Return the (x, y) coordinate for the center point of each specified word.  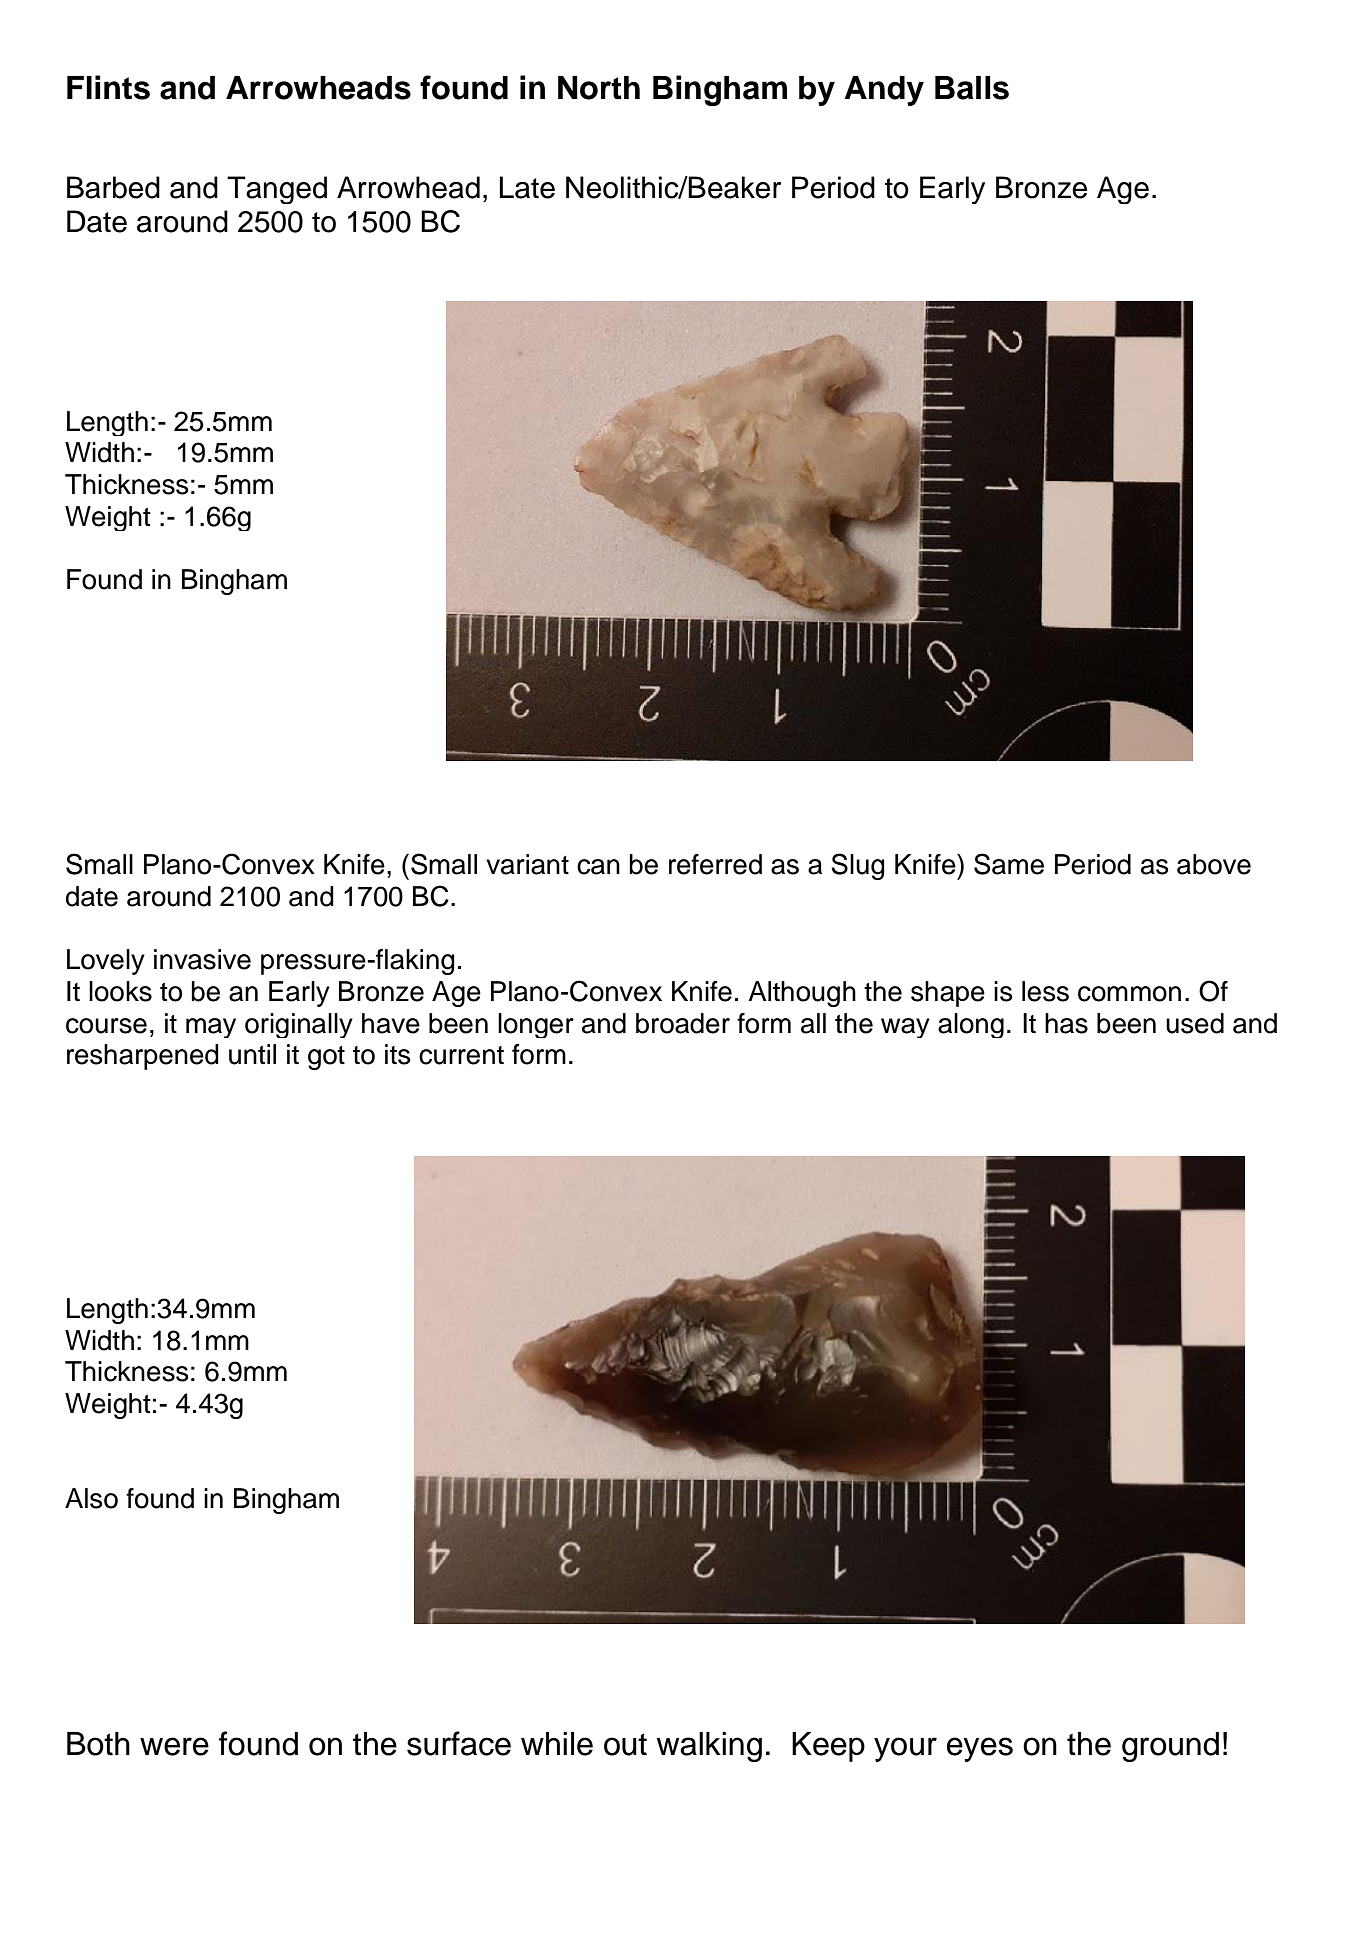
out (625, 1744)
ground (1170, 1747)
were (174, 1746)
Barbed (113, 187)
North (599, 88)
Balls (972, 88)
